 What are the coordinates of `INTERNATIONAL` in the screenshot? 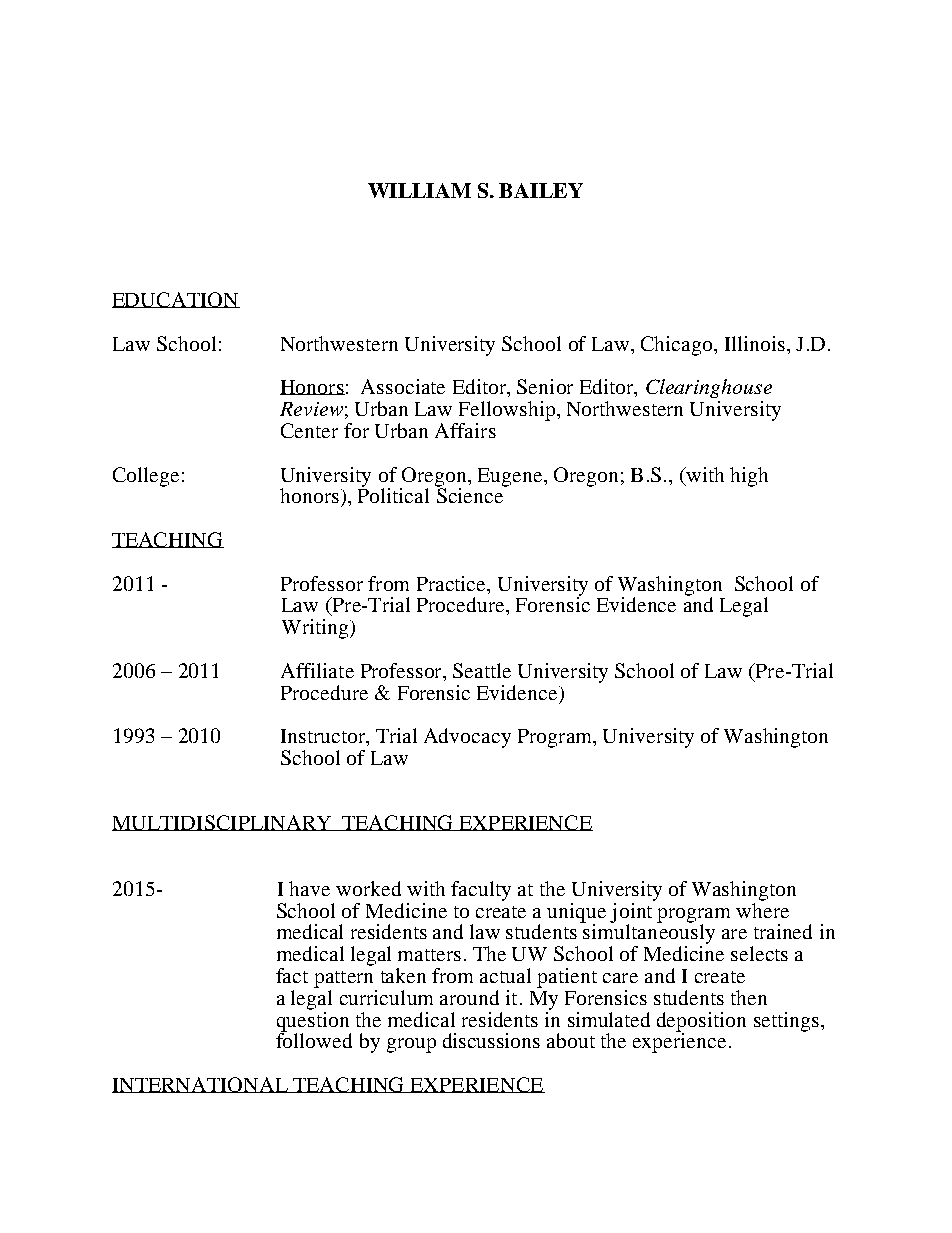 It's located at (201, 1085).
